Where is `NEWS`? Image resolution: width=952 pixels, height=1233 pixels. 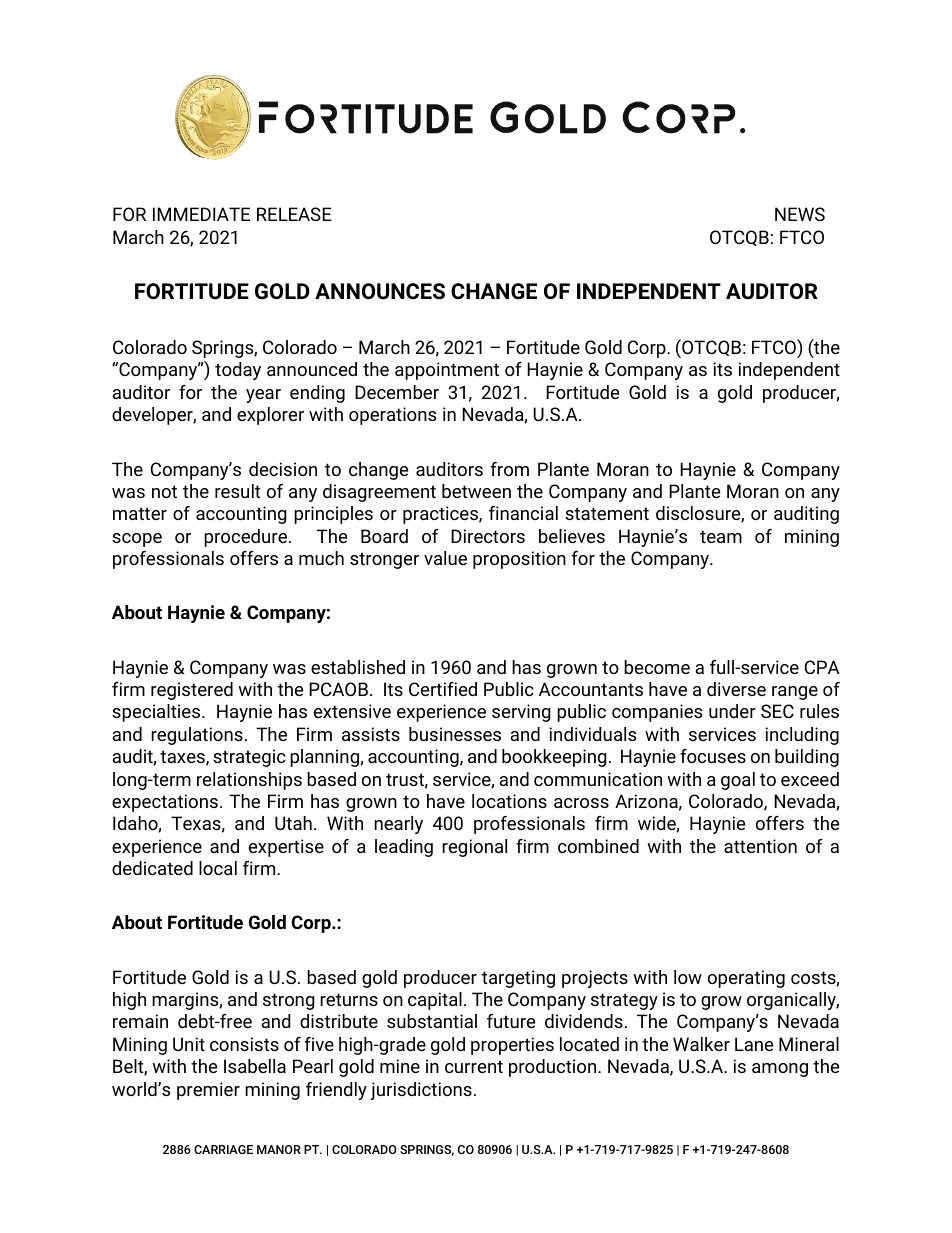
NEWS is located at coordinates (800, 214).
